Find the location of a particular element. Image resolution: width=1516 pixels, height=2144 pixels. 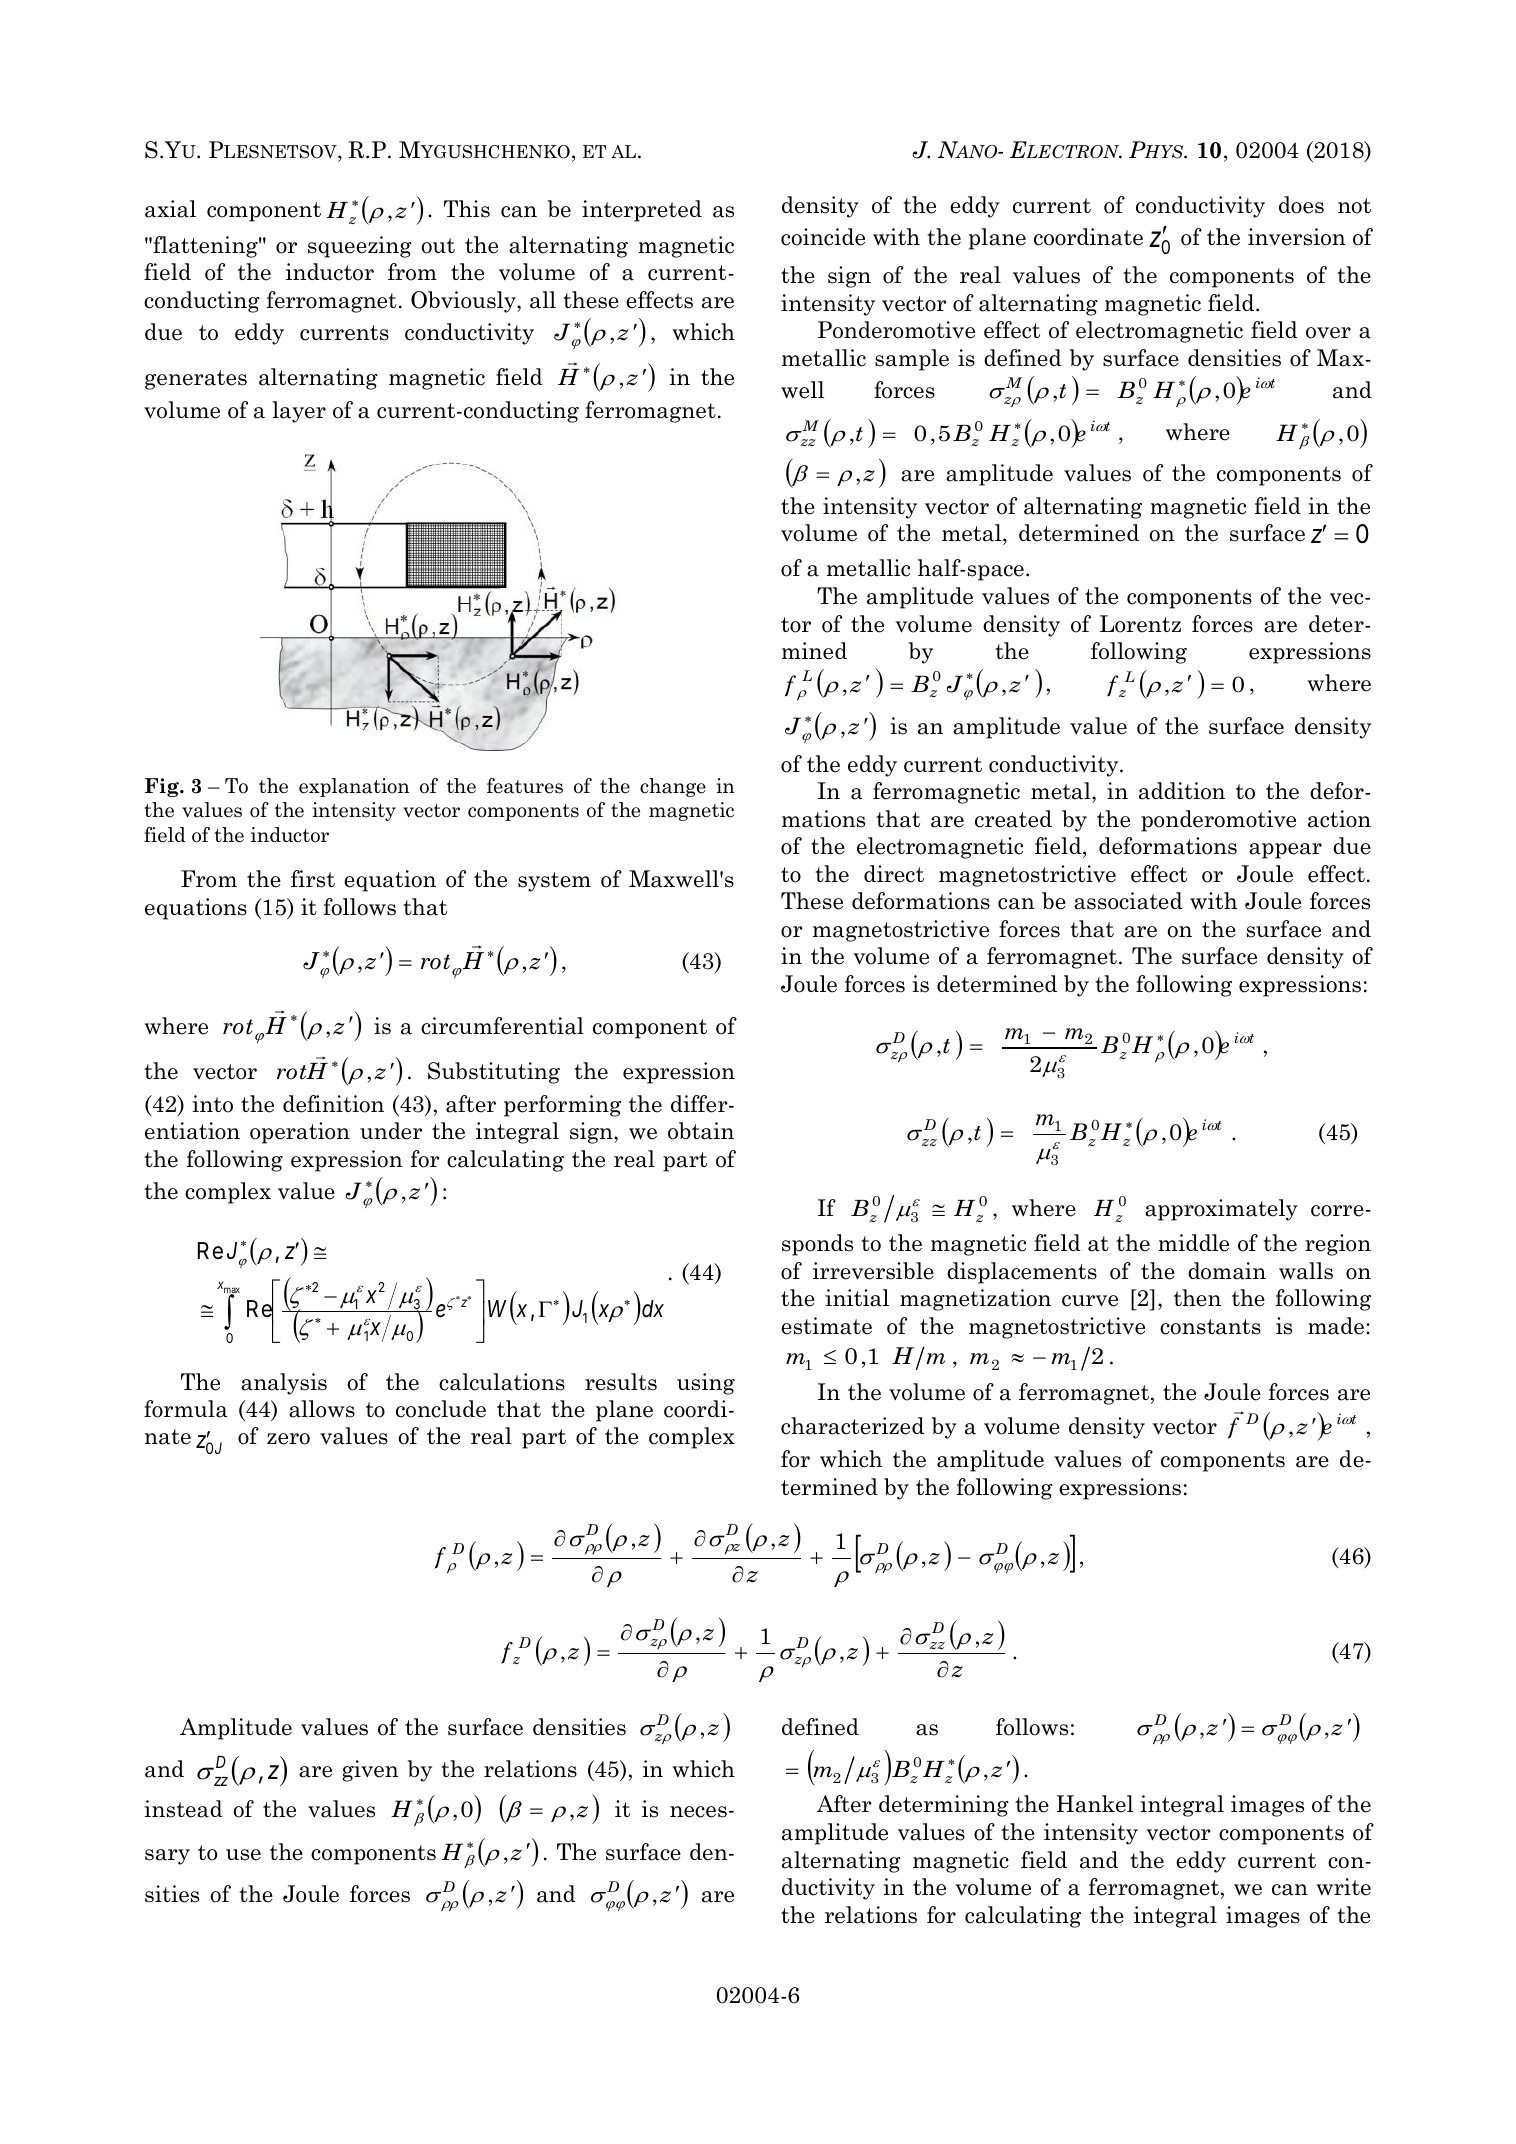

obtain is located at coordinates (701, 1131).
